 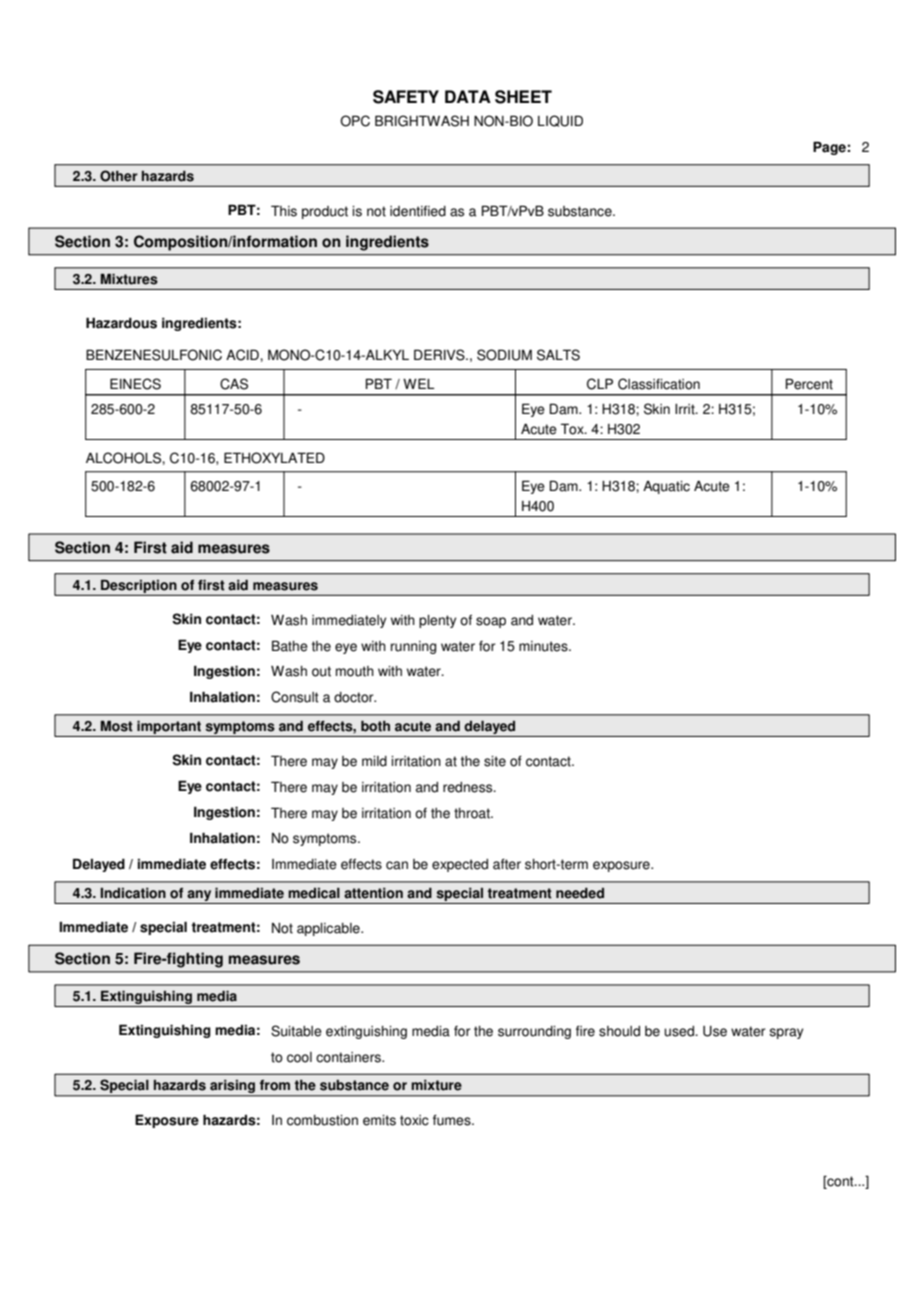 What do you see at coordinates (659, 384) in the document?
I see `Classification` at bounding box center [659, 384].
